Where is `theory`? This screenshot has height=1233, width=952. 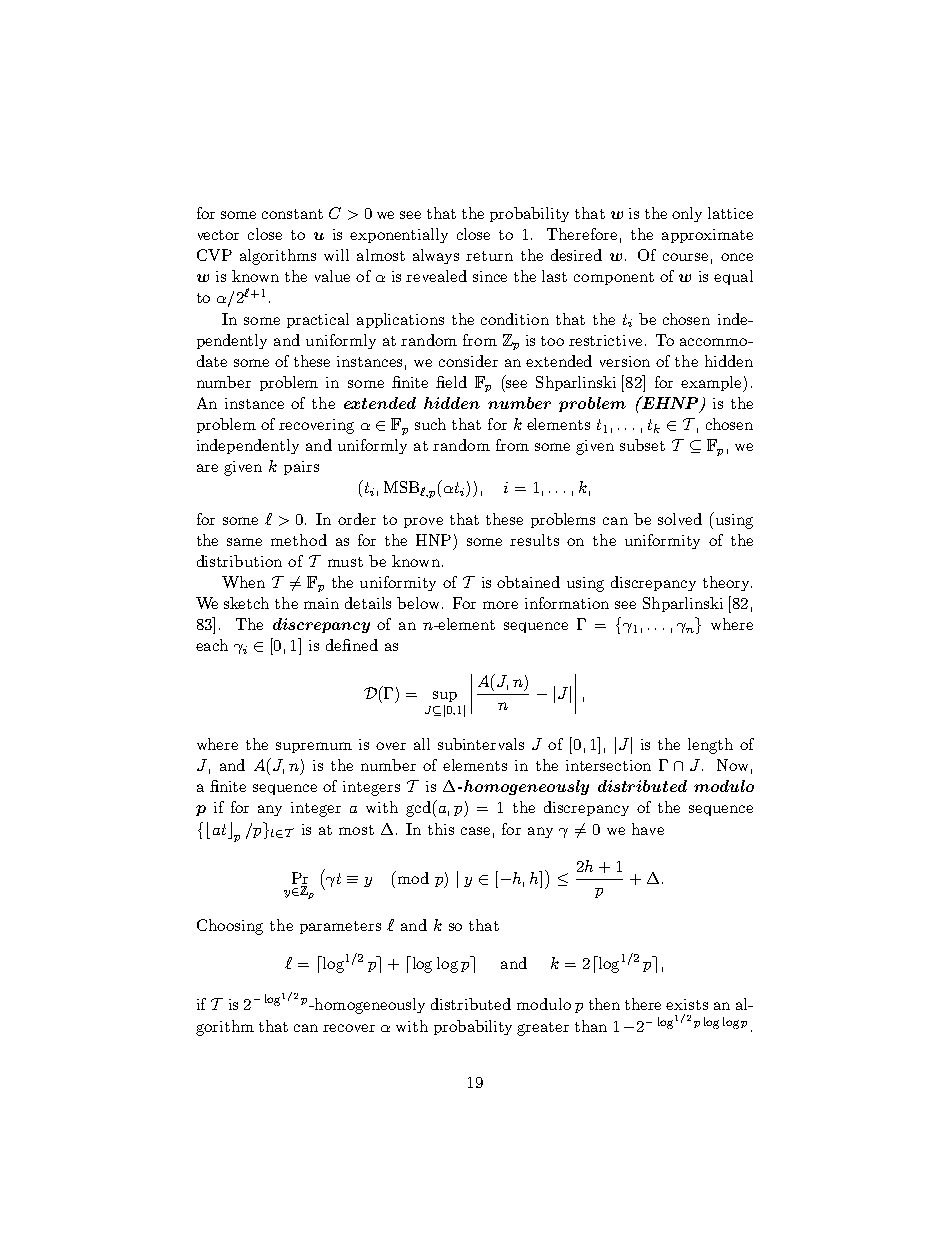 theory is located at coordinates (727, 583).
